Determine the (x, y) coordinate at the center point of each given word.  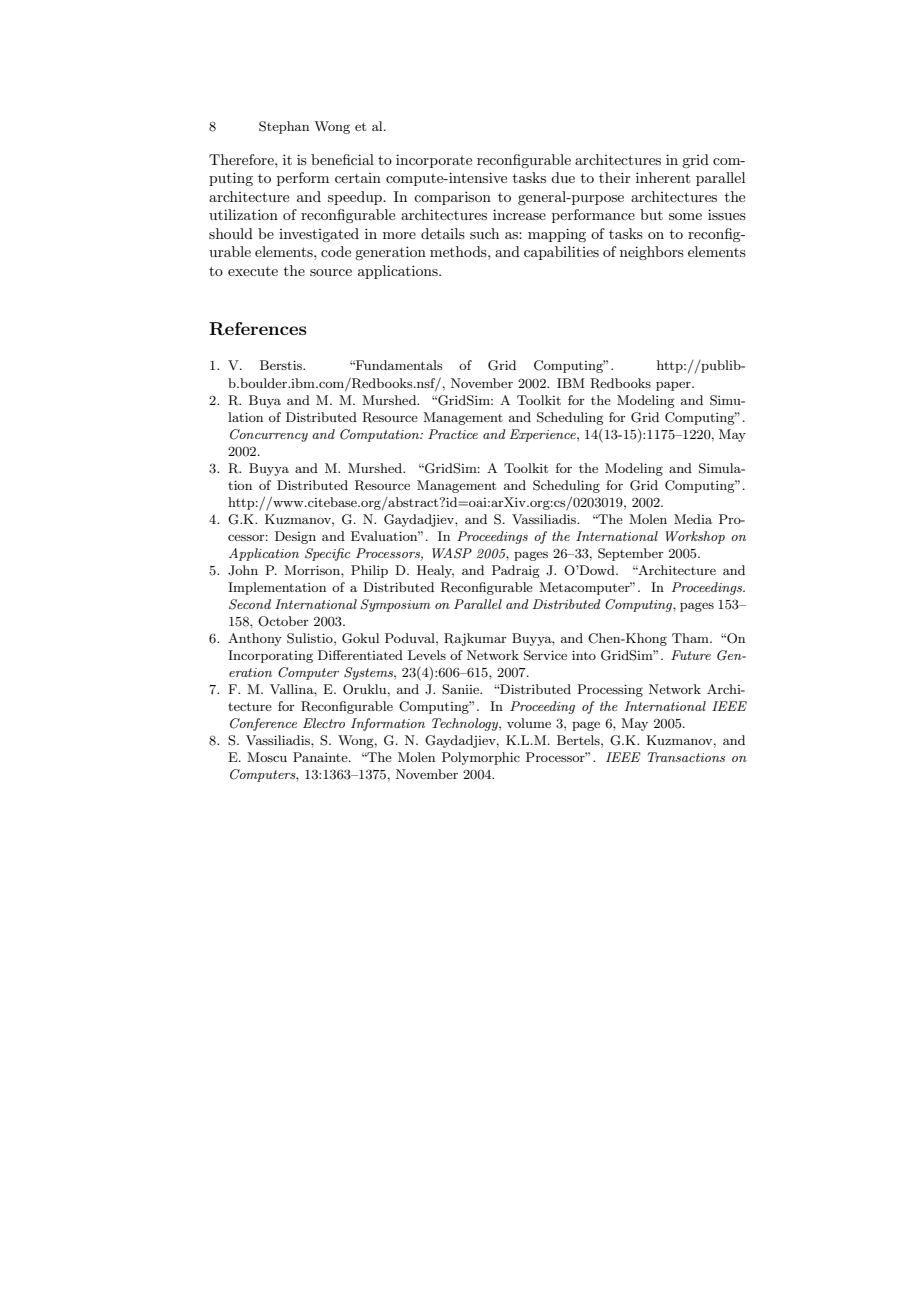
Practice (453, 434)
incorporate (434, 161)
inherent (663, 177)
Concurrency (269, 435)
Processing (610, 690)
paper (674, 386)
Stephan (284, 127)
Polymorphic (481, 758)
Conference (263, 724)
